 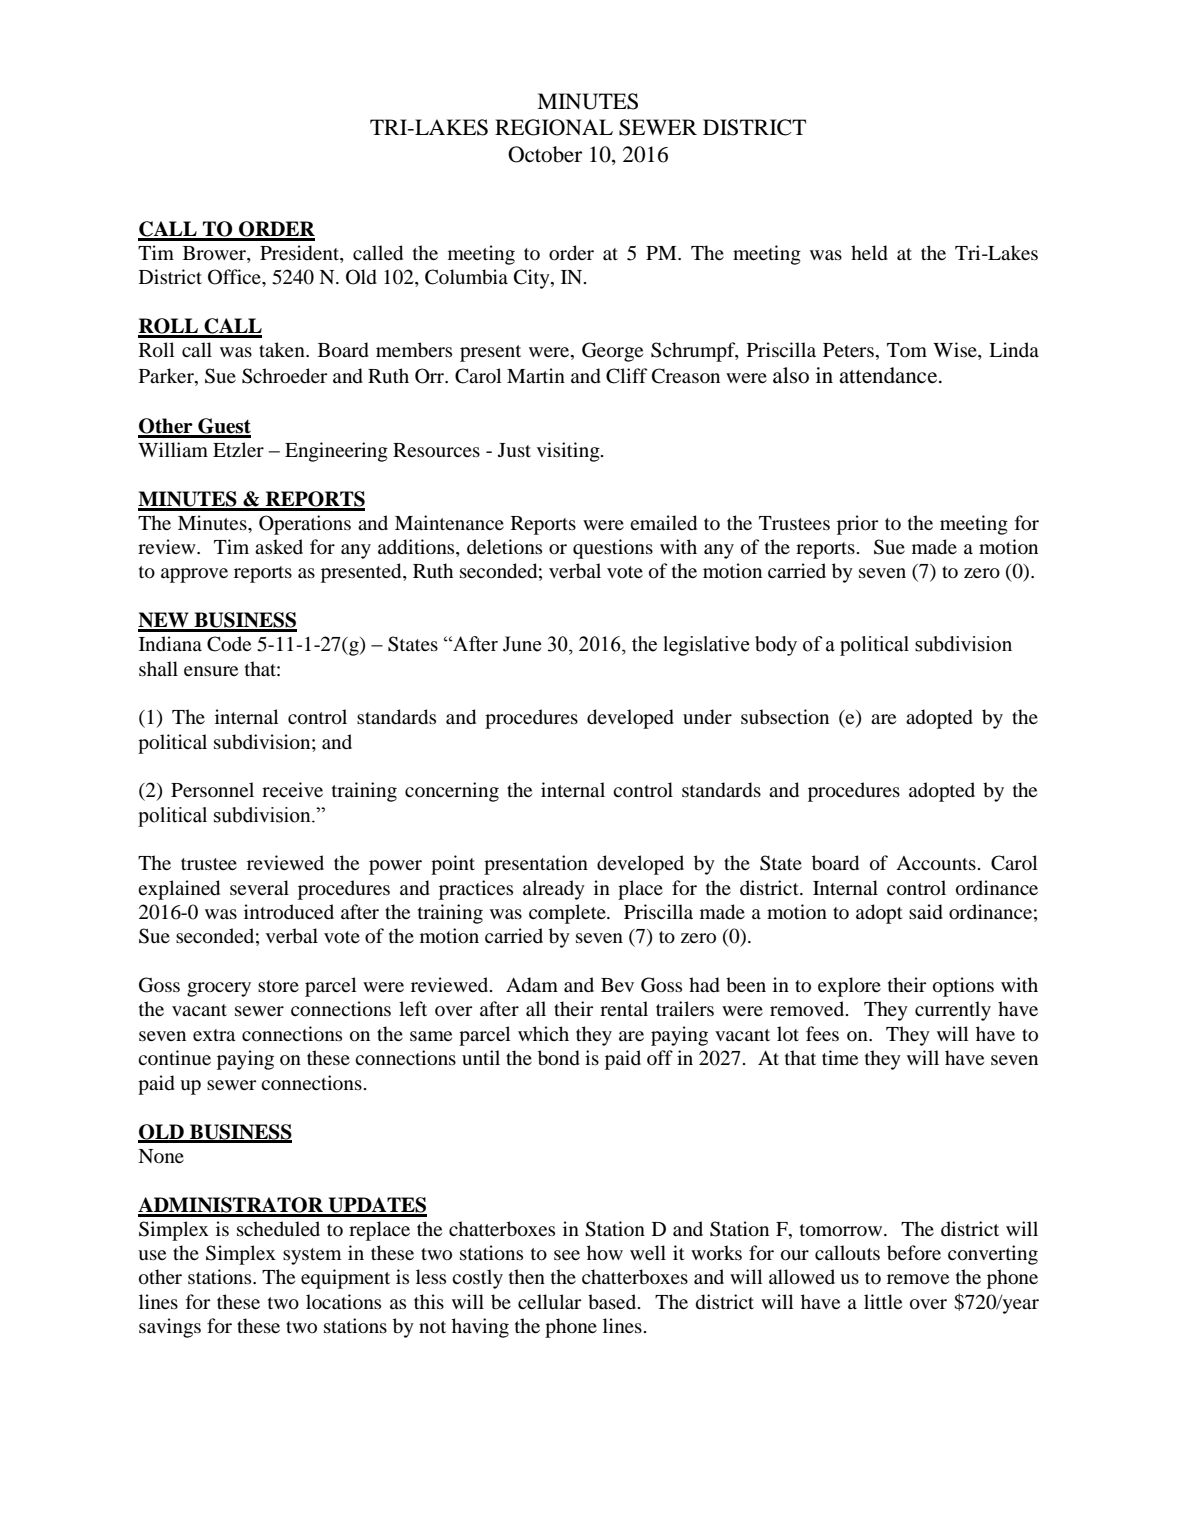 I want to click on October, so click(x=545, y=154).
